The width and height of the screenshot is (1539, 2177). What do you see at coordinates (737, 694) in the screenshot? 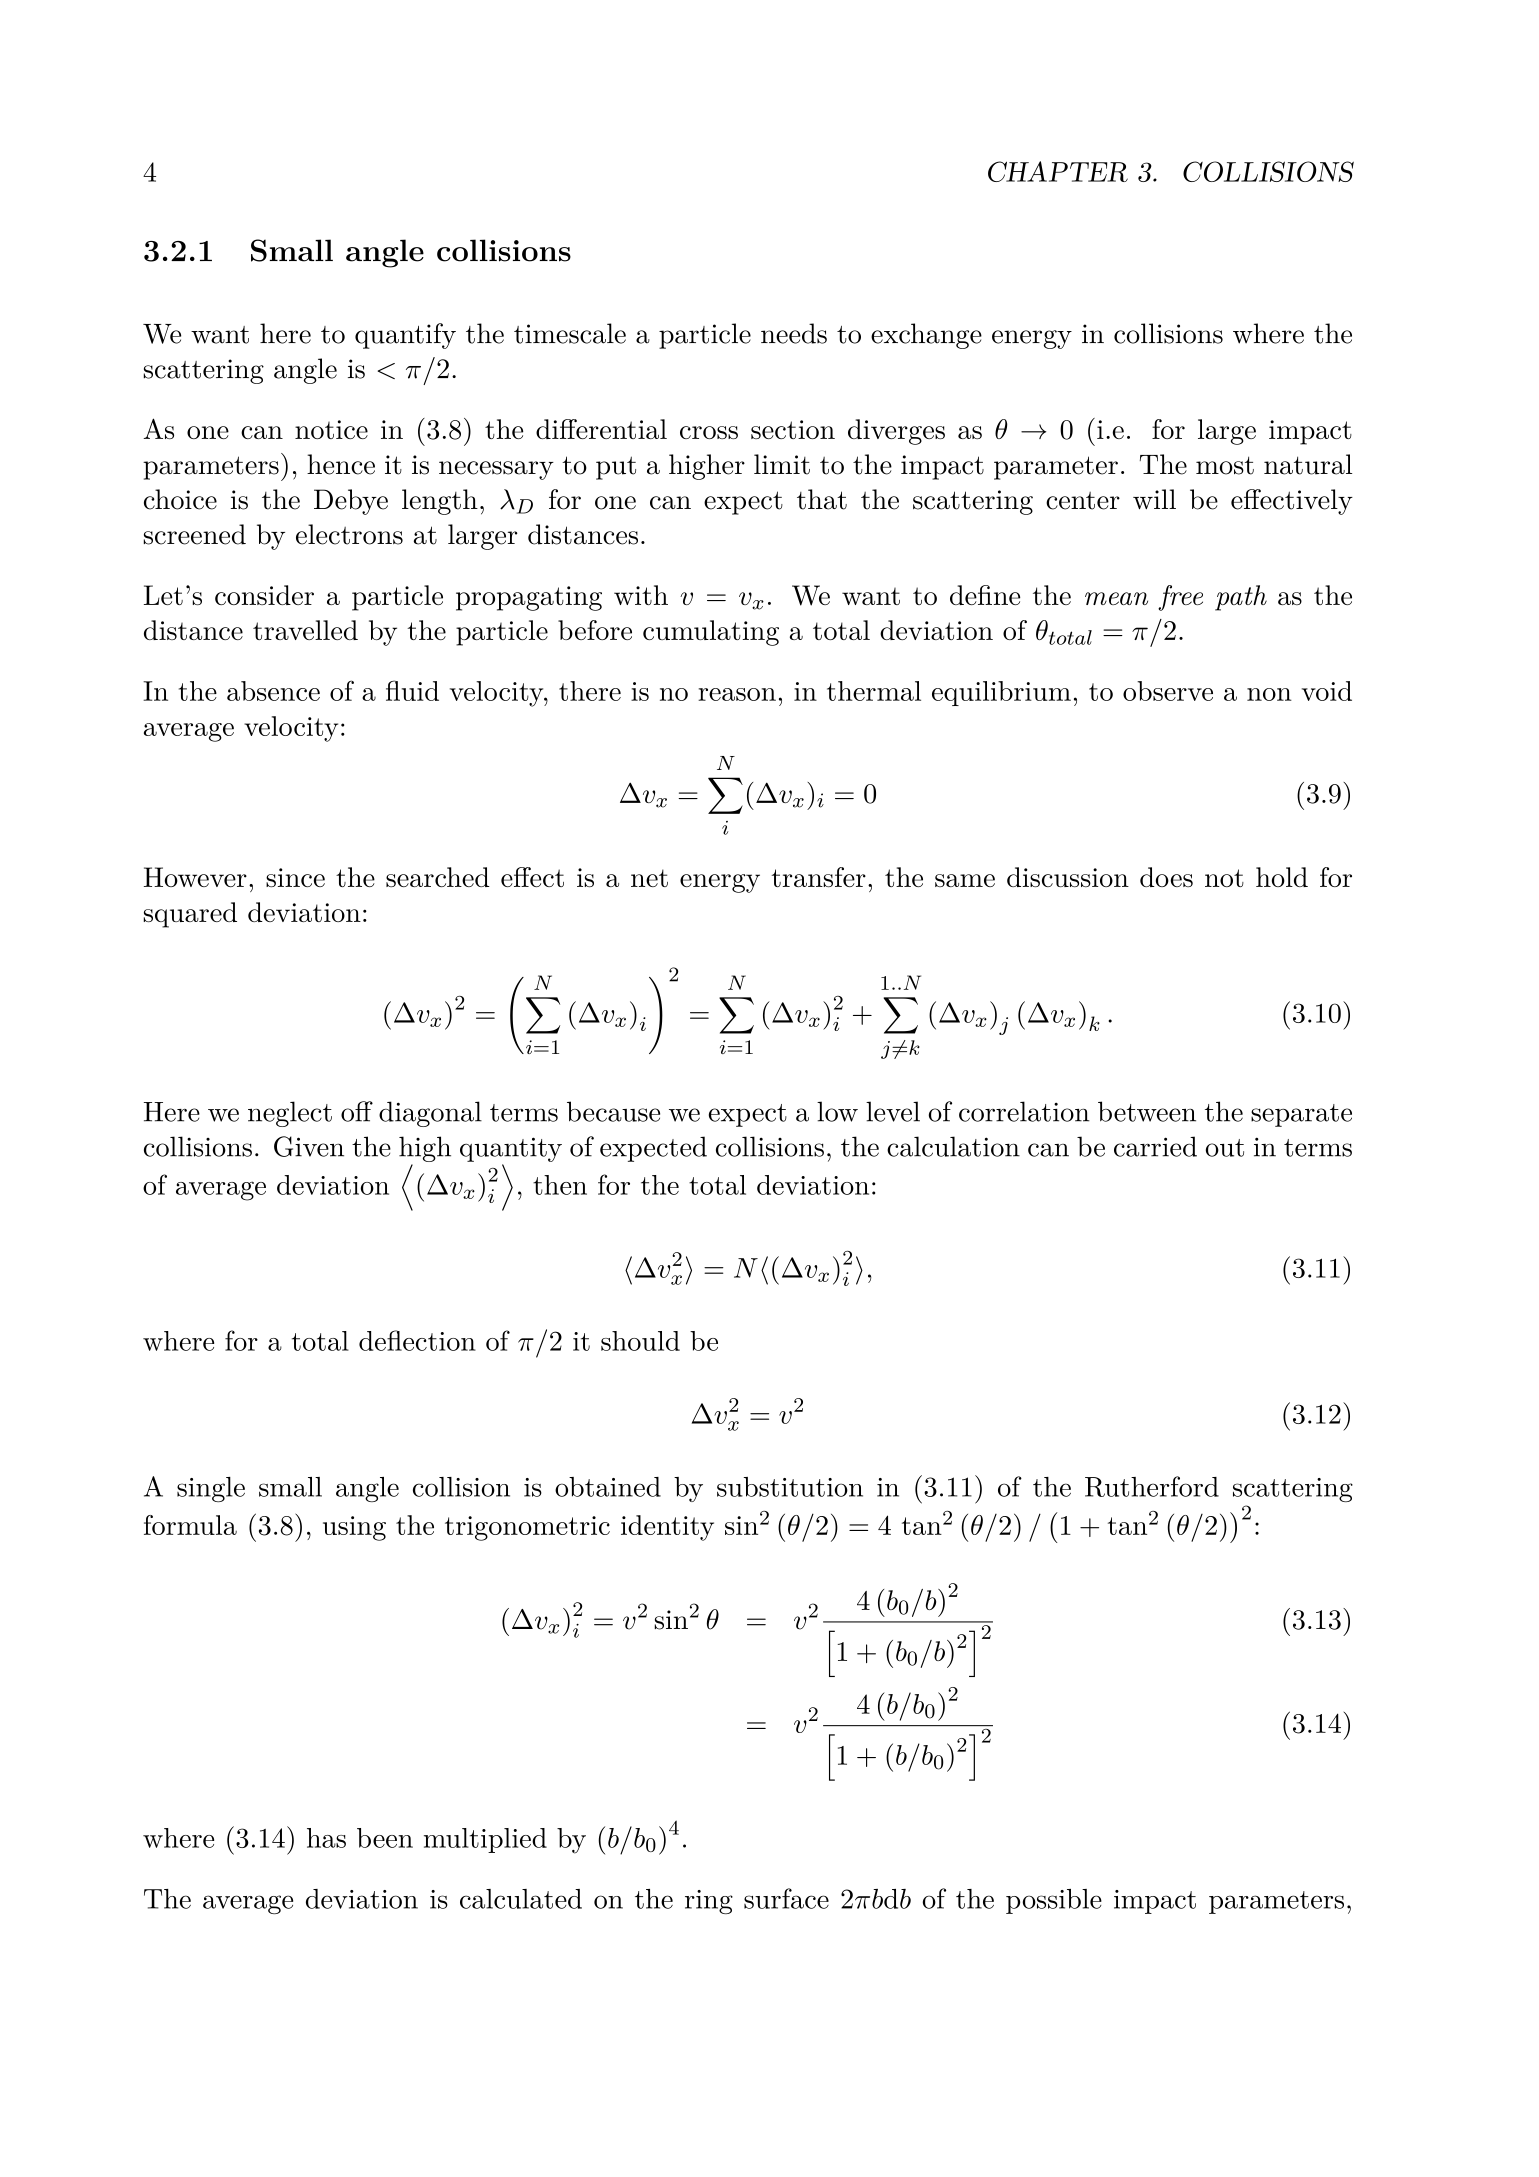
I see `reason` at bounding box center [737, 694].
